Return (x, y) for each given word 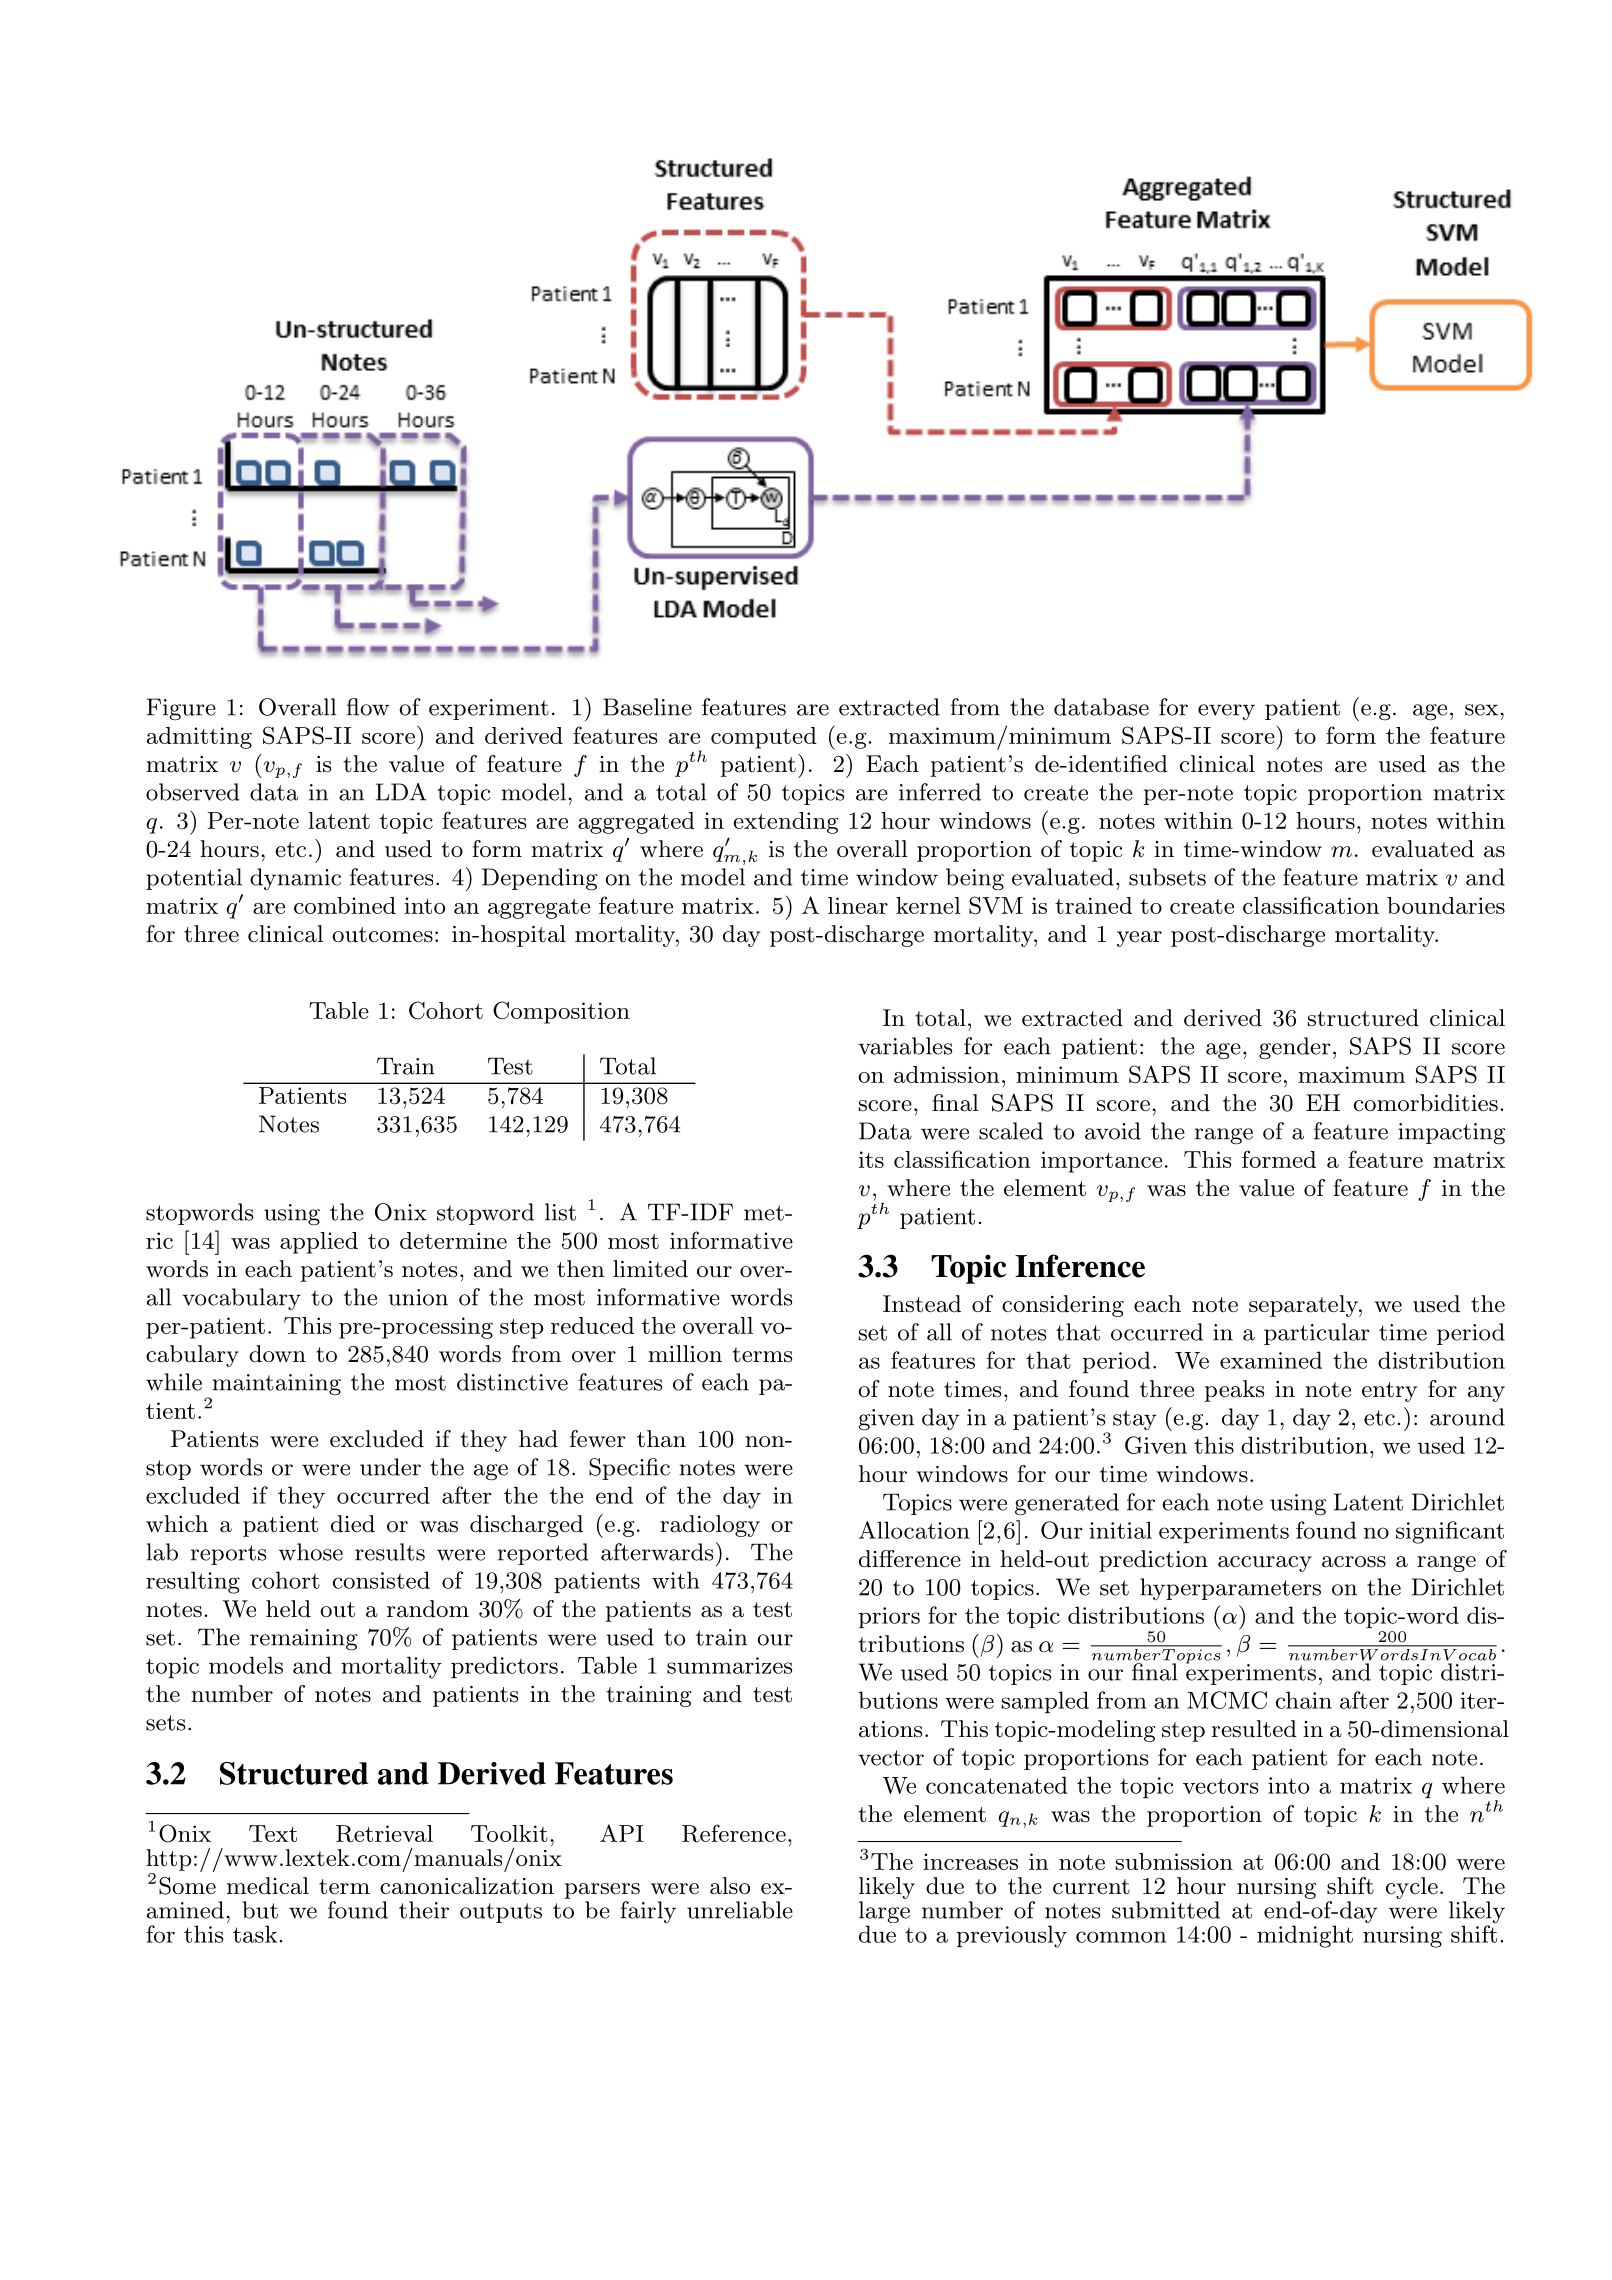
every (1226, 712)
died (353, 1524)
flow (368, 707)
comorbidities (1426, 1103)
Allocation (914, 1530)
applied (319, 1243)
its (871, 1159)
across (1354, 1562)
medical (268, 1886)
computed (764, 738)
